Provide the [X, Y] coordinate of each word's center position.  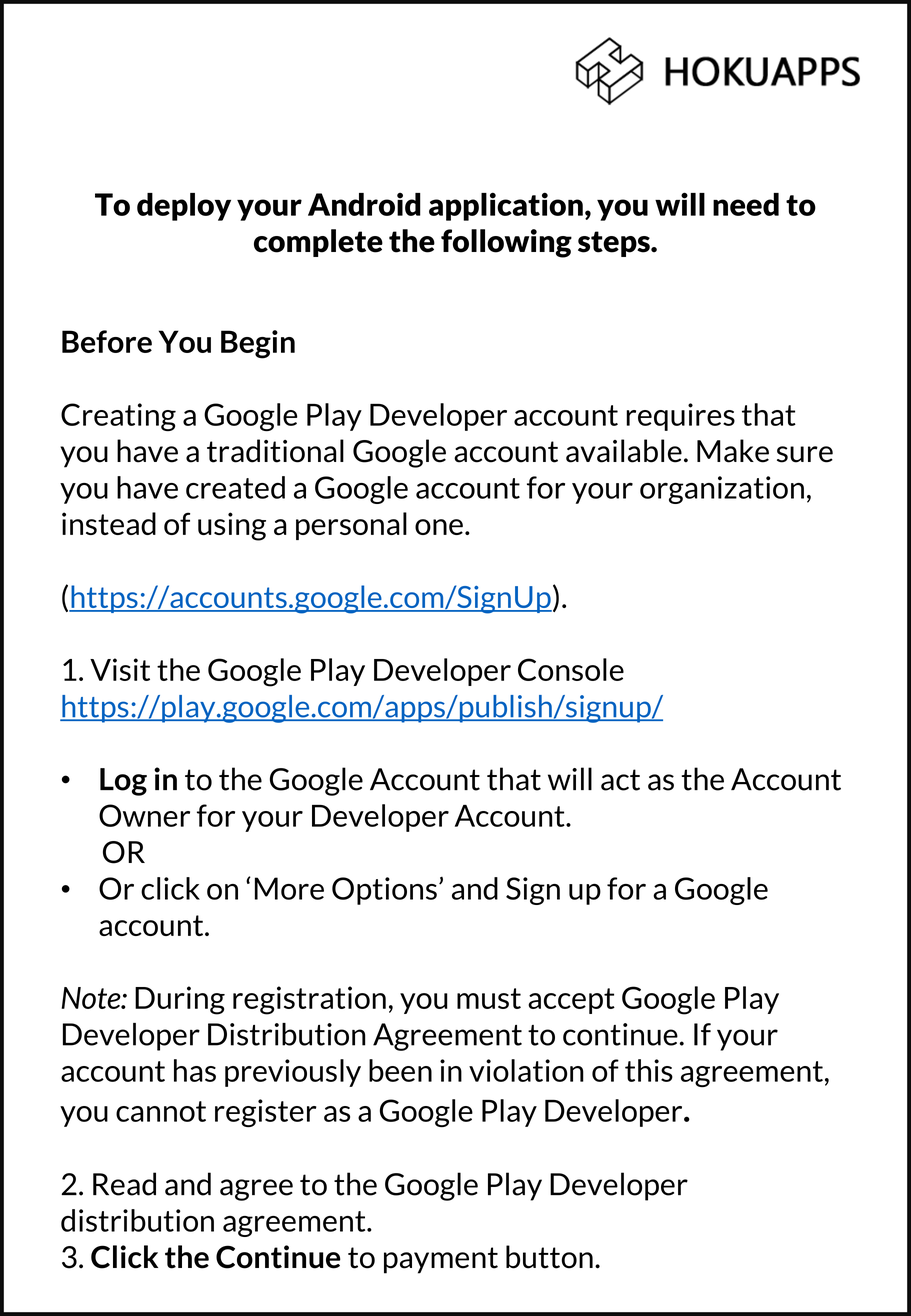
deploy [184, 207]
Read [124, 1184]
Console [571, 669]
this [649, 1070]
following [506, 243]
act [620, 780]
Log [123, 782]
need [746, 204]
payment [441, 1260]
